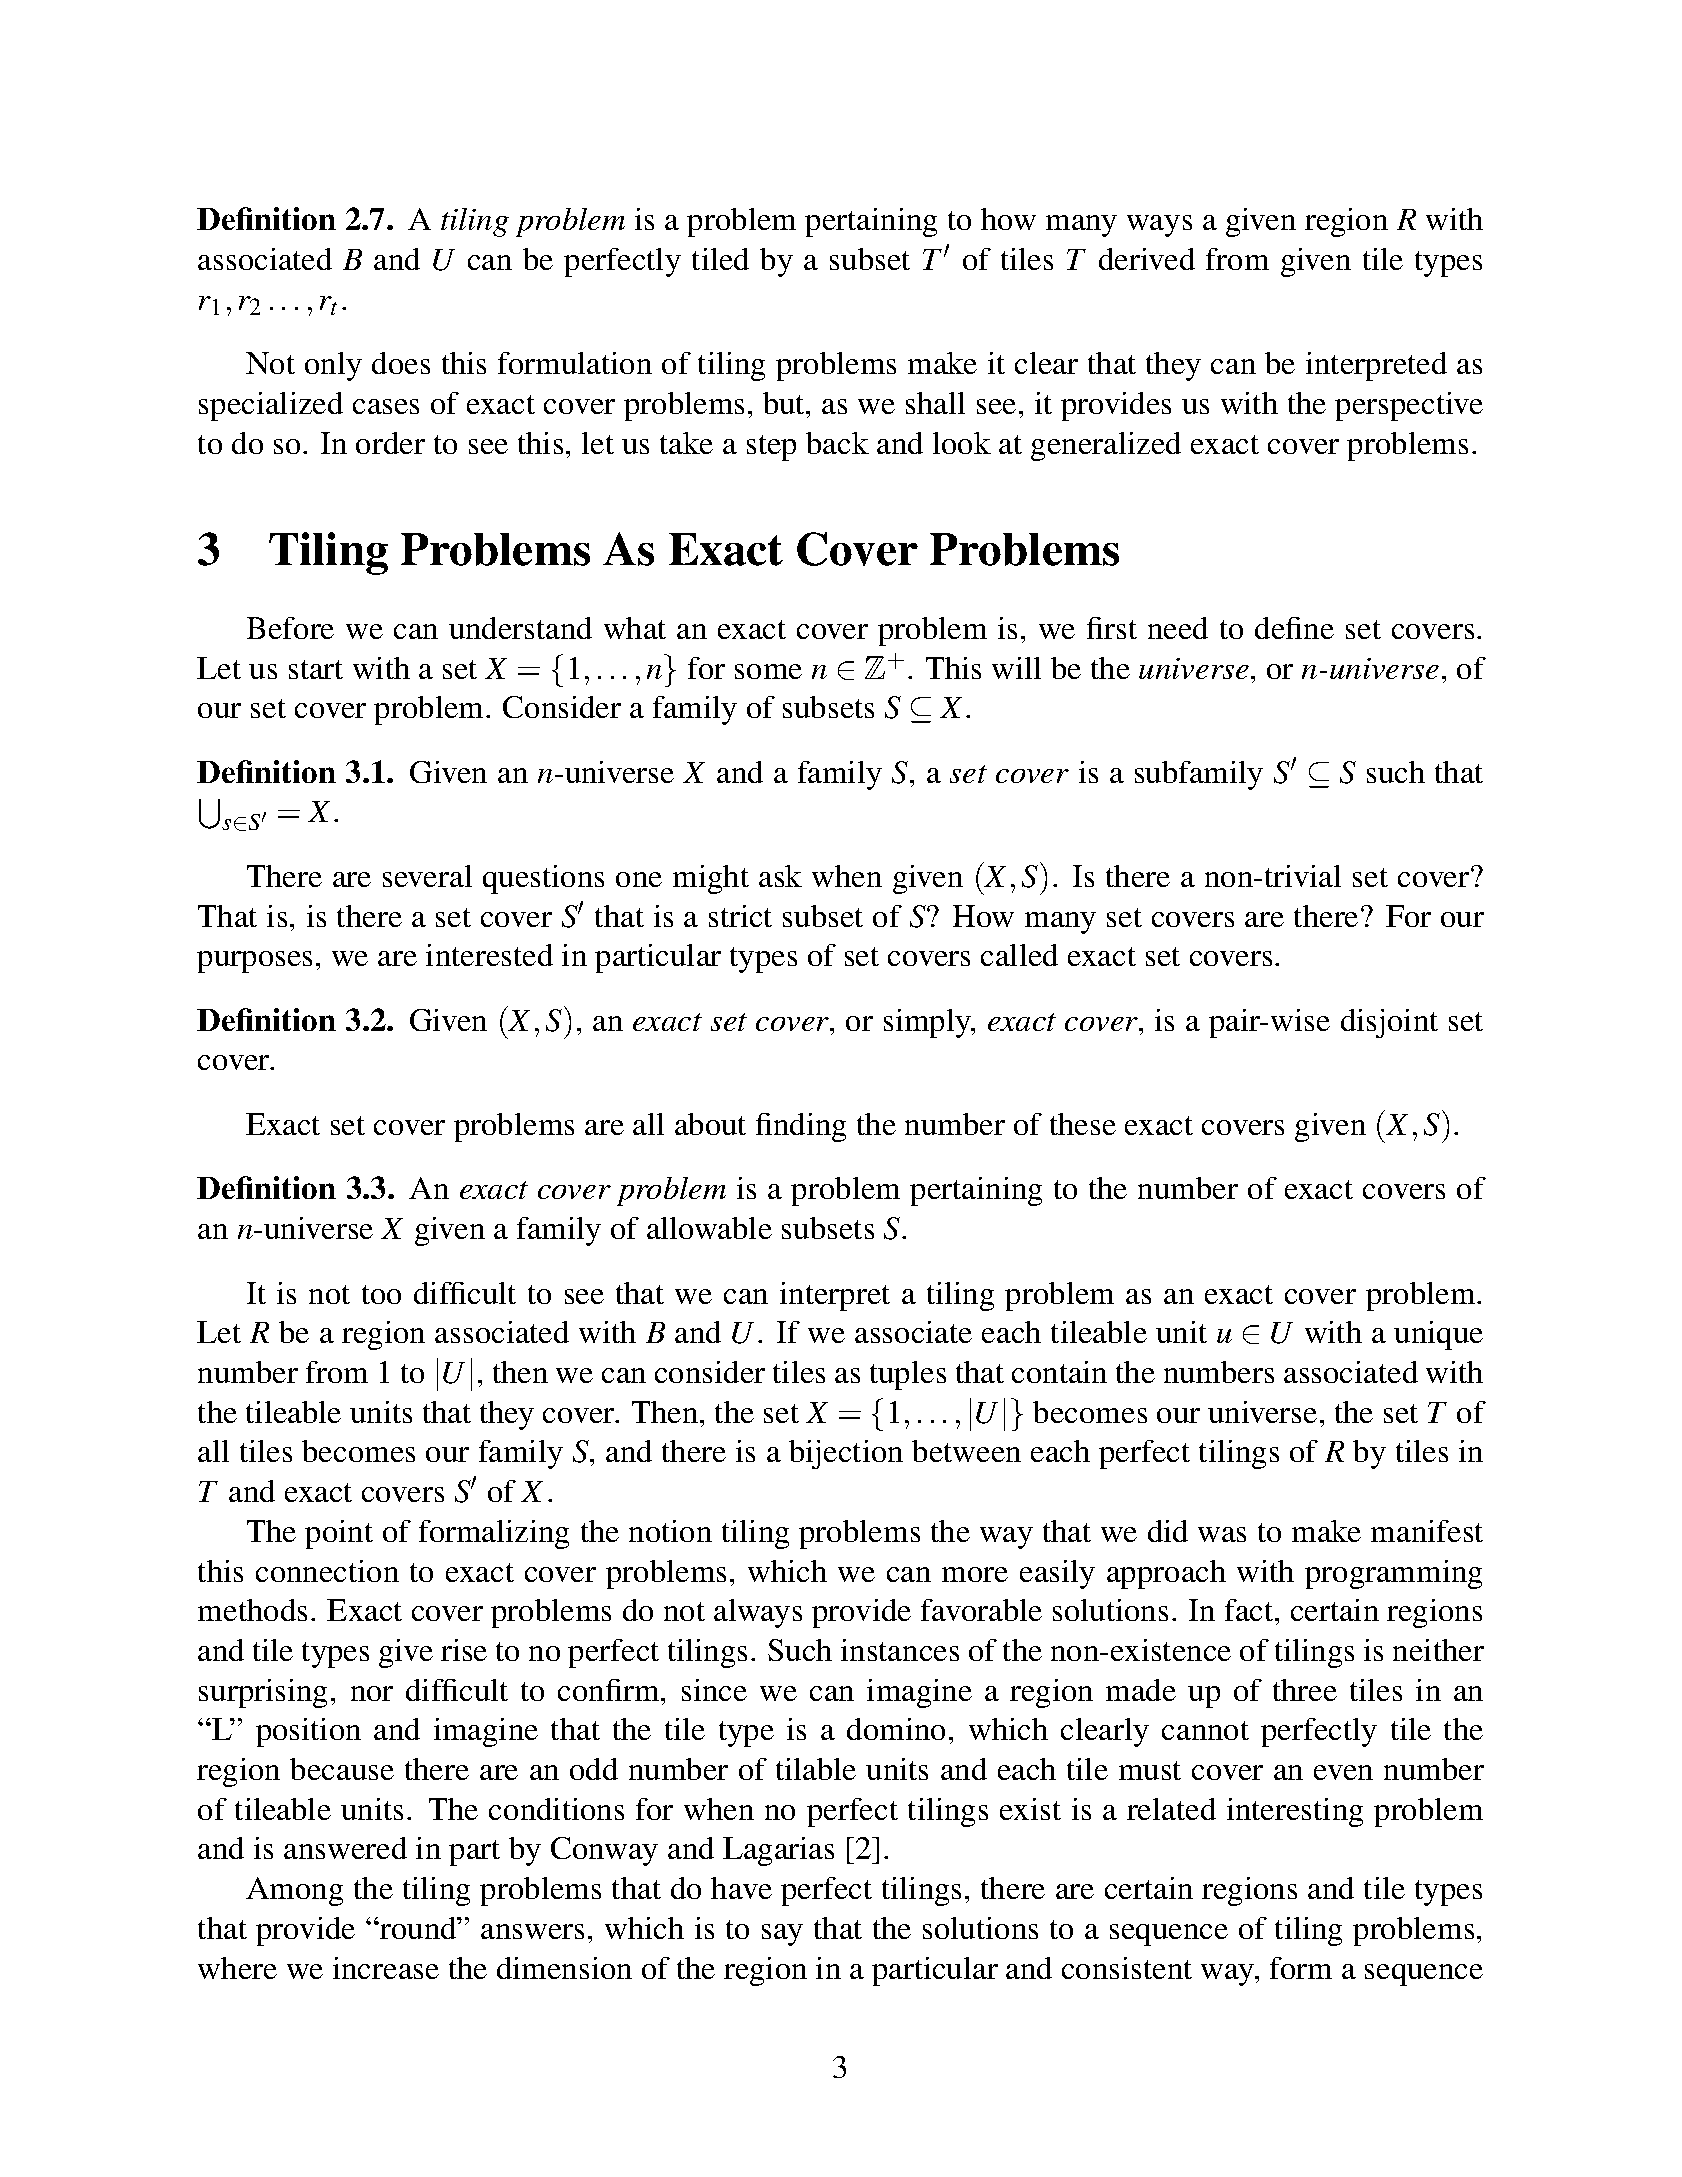 Image resolution: width=1682 pixels, height=2177 pixels. Describe the element at coordinates (327, 1571) in the image. I see `connection` at that location.
